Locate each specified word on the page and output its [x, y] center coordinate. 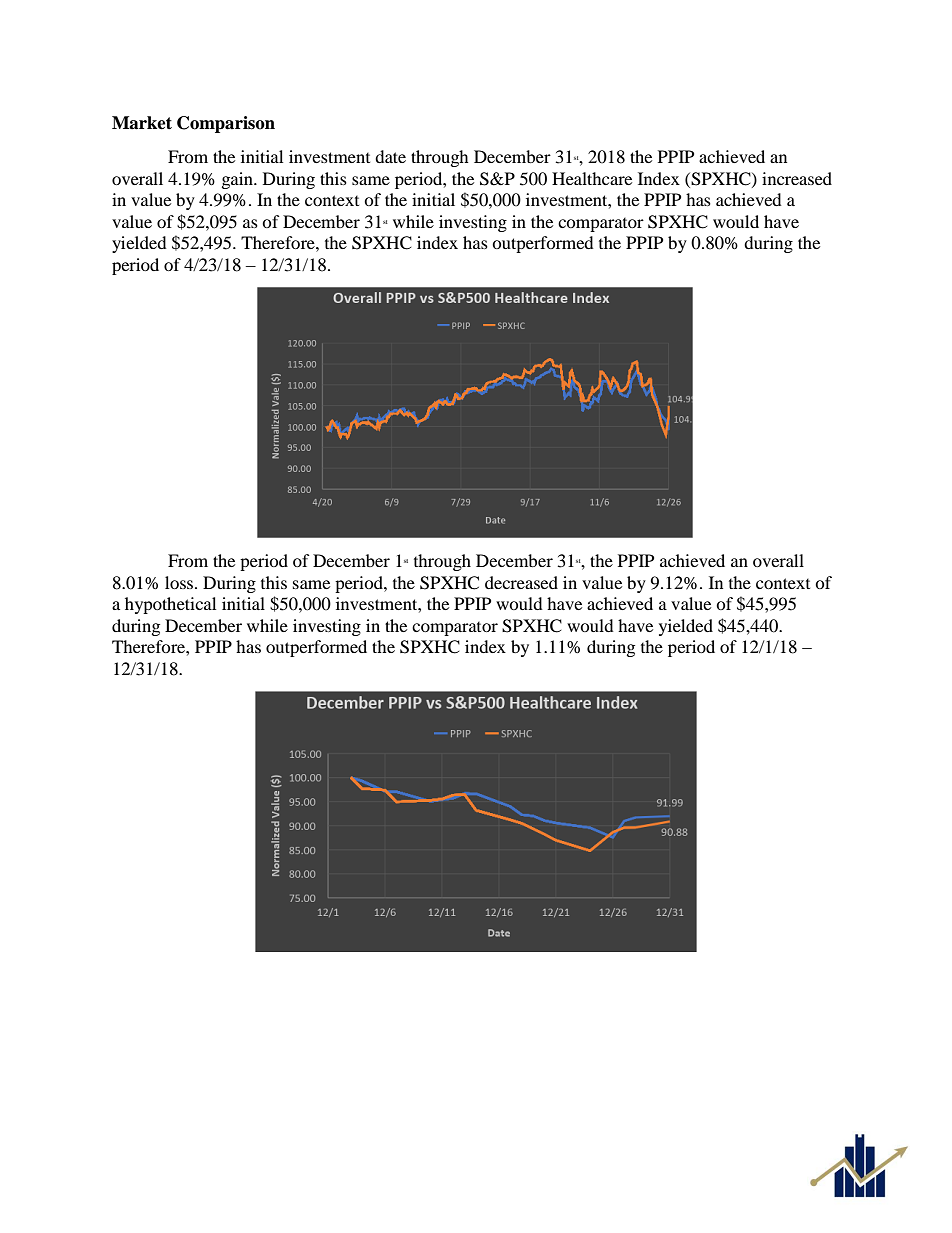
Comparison [226, 124]
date [390, 156]
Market [142, 123]
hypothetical [170, 605]
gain [238, 180]
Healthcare [592, 178]
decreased [521, 582]
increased [797, 178]
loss [180, 582]
